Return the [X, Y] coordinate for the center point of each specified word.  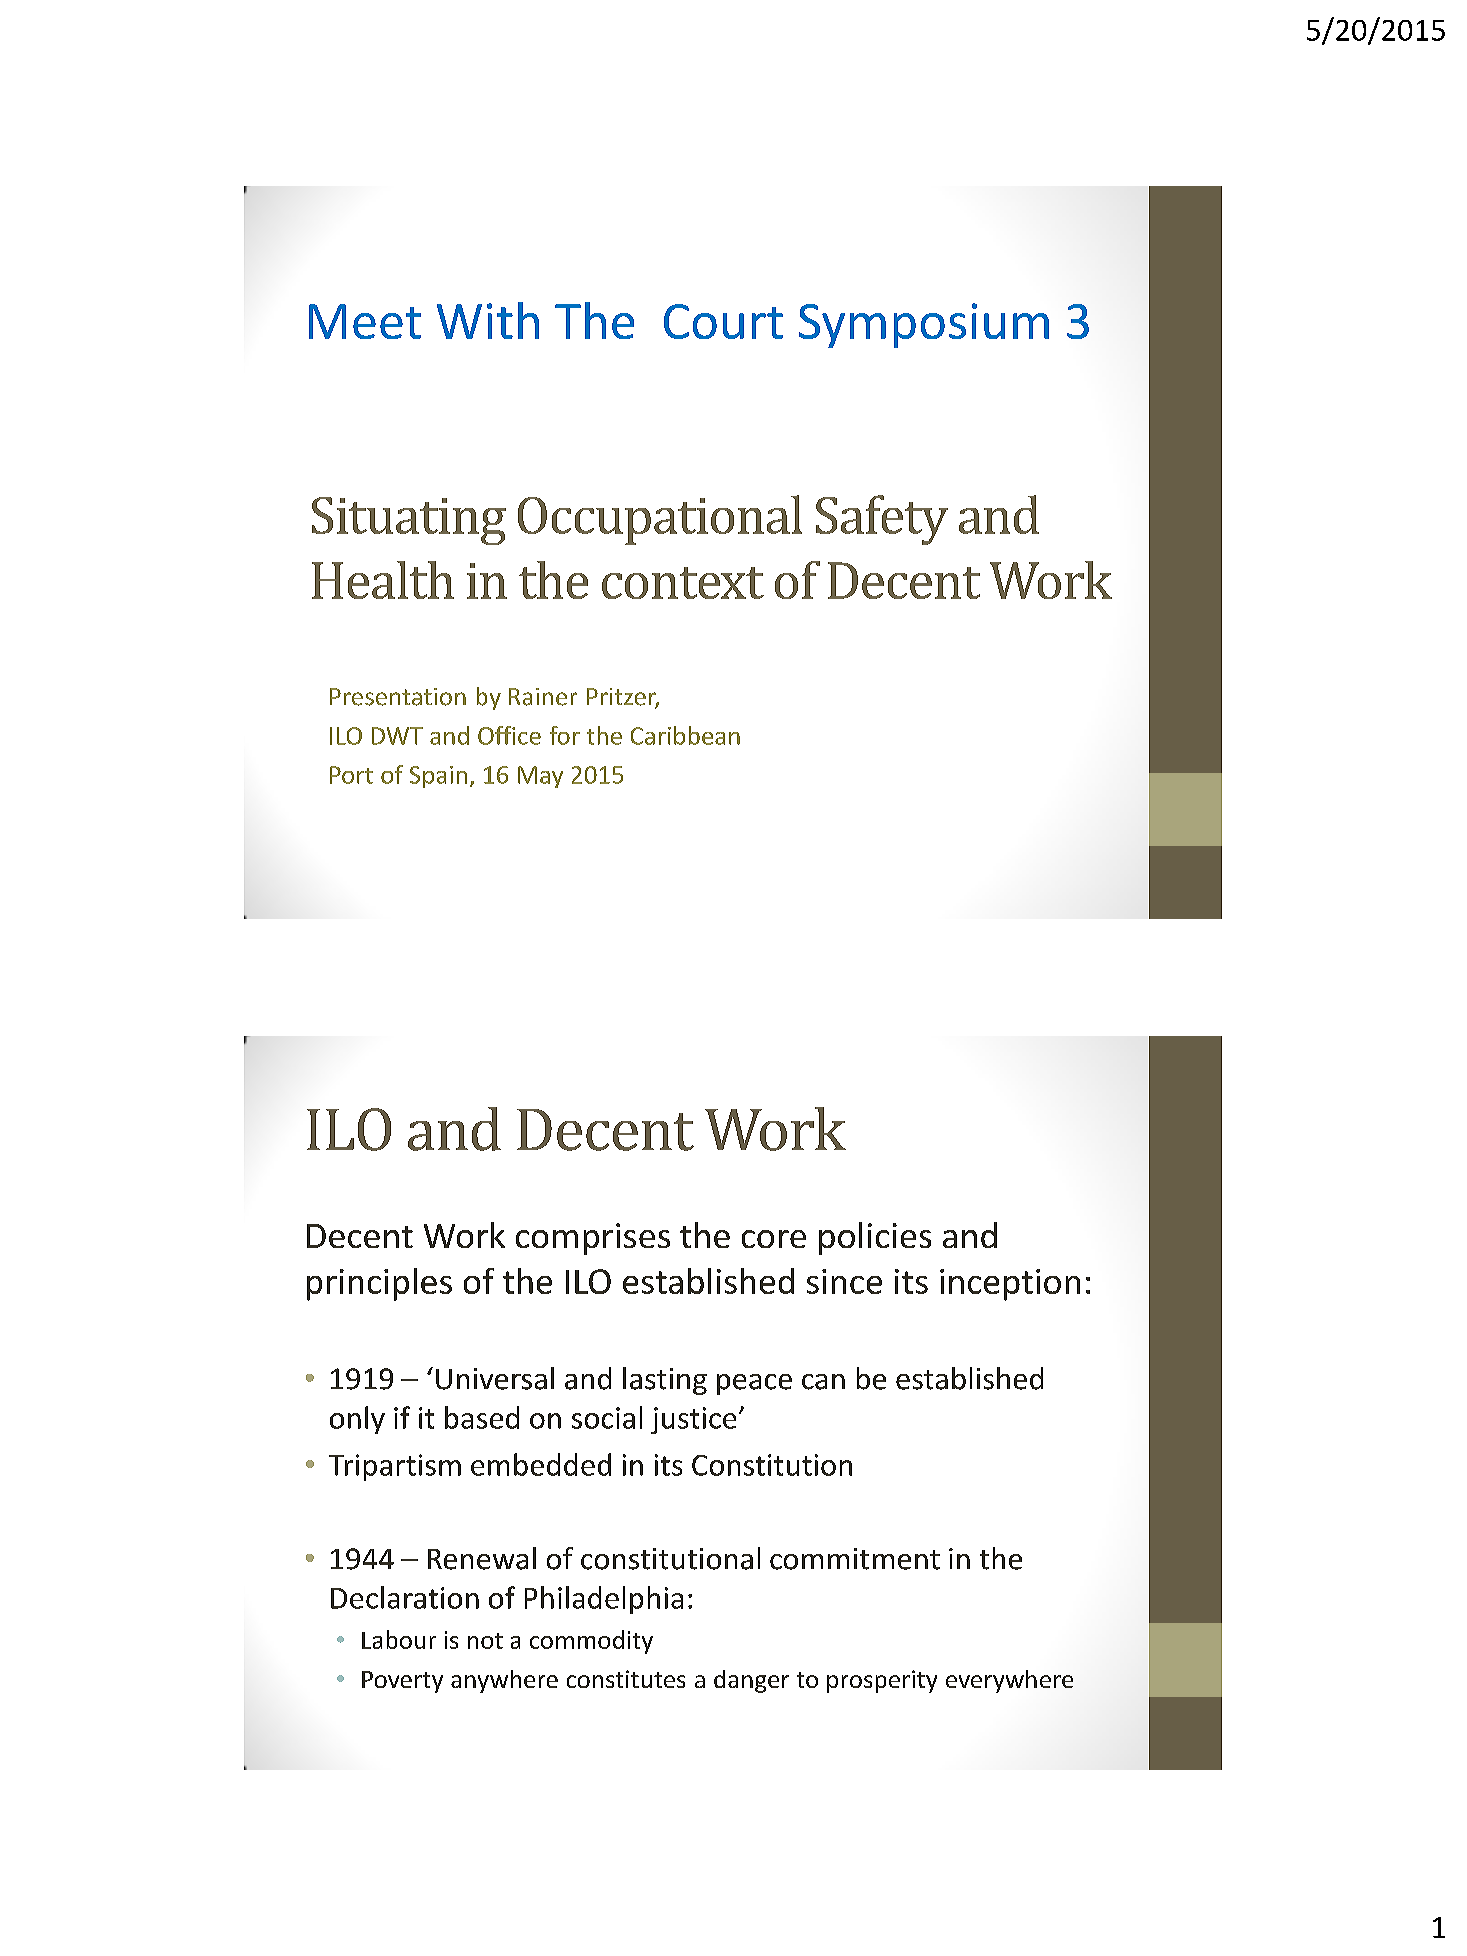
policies [875, 1238]
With [488, 320]
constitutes [626, 1679]
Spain [438, 777]
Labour [399, 1639]
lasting [665, 1381]
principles [379, 1284]
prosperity [882, 1681]
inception [1010, 1285]
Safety [882, 520]
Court [723, 321]
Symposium [924, 325]
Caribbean [685, 735]
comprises [593, 1239]
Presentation [398, 697]
